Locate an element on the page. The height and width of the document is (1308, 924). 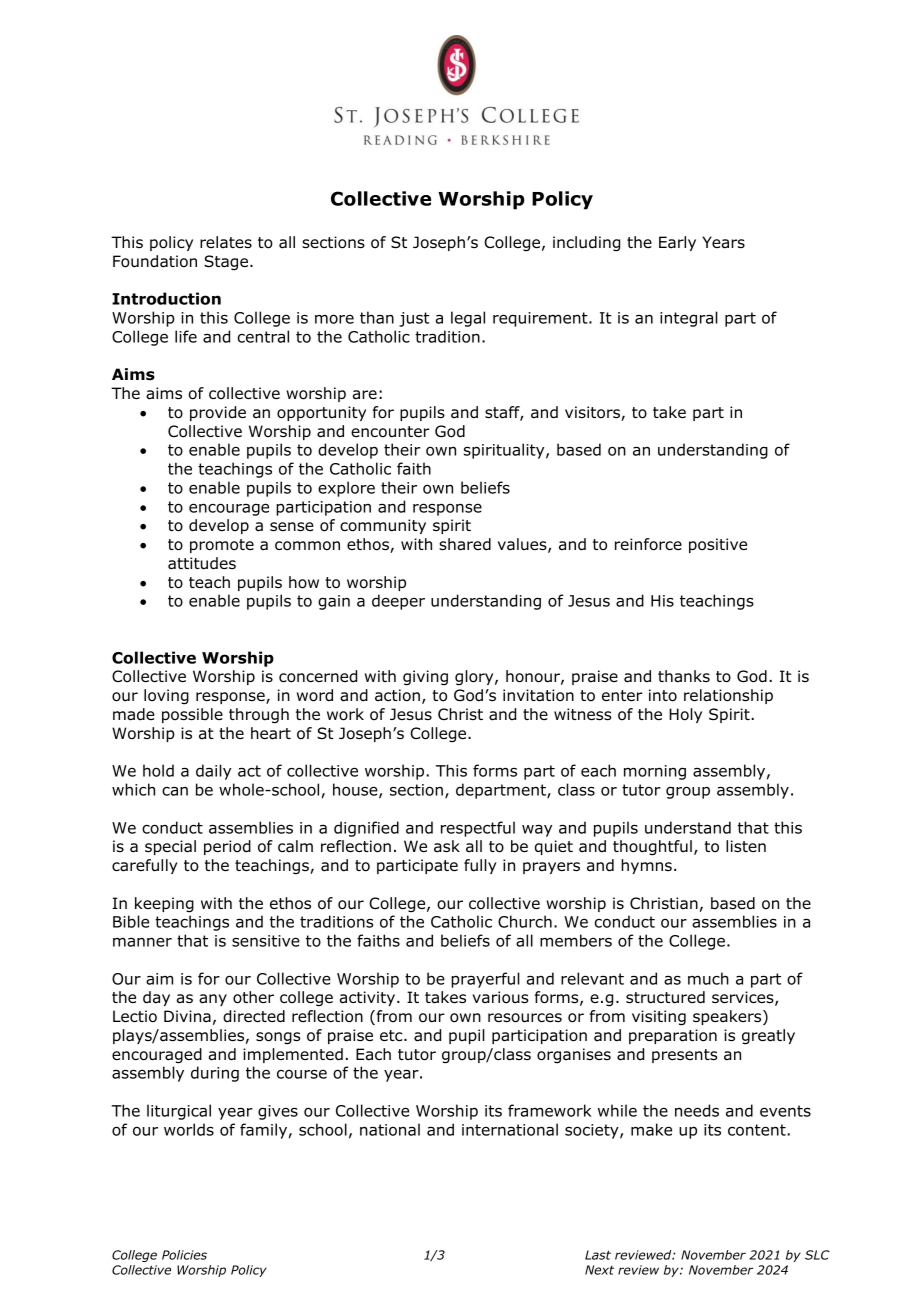
Stage is located at coordinates (227, 262).
